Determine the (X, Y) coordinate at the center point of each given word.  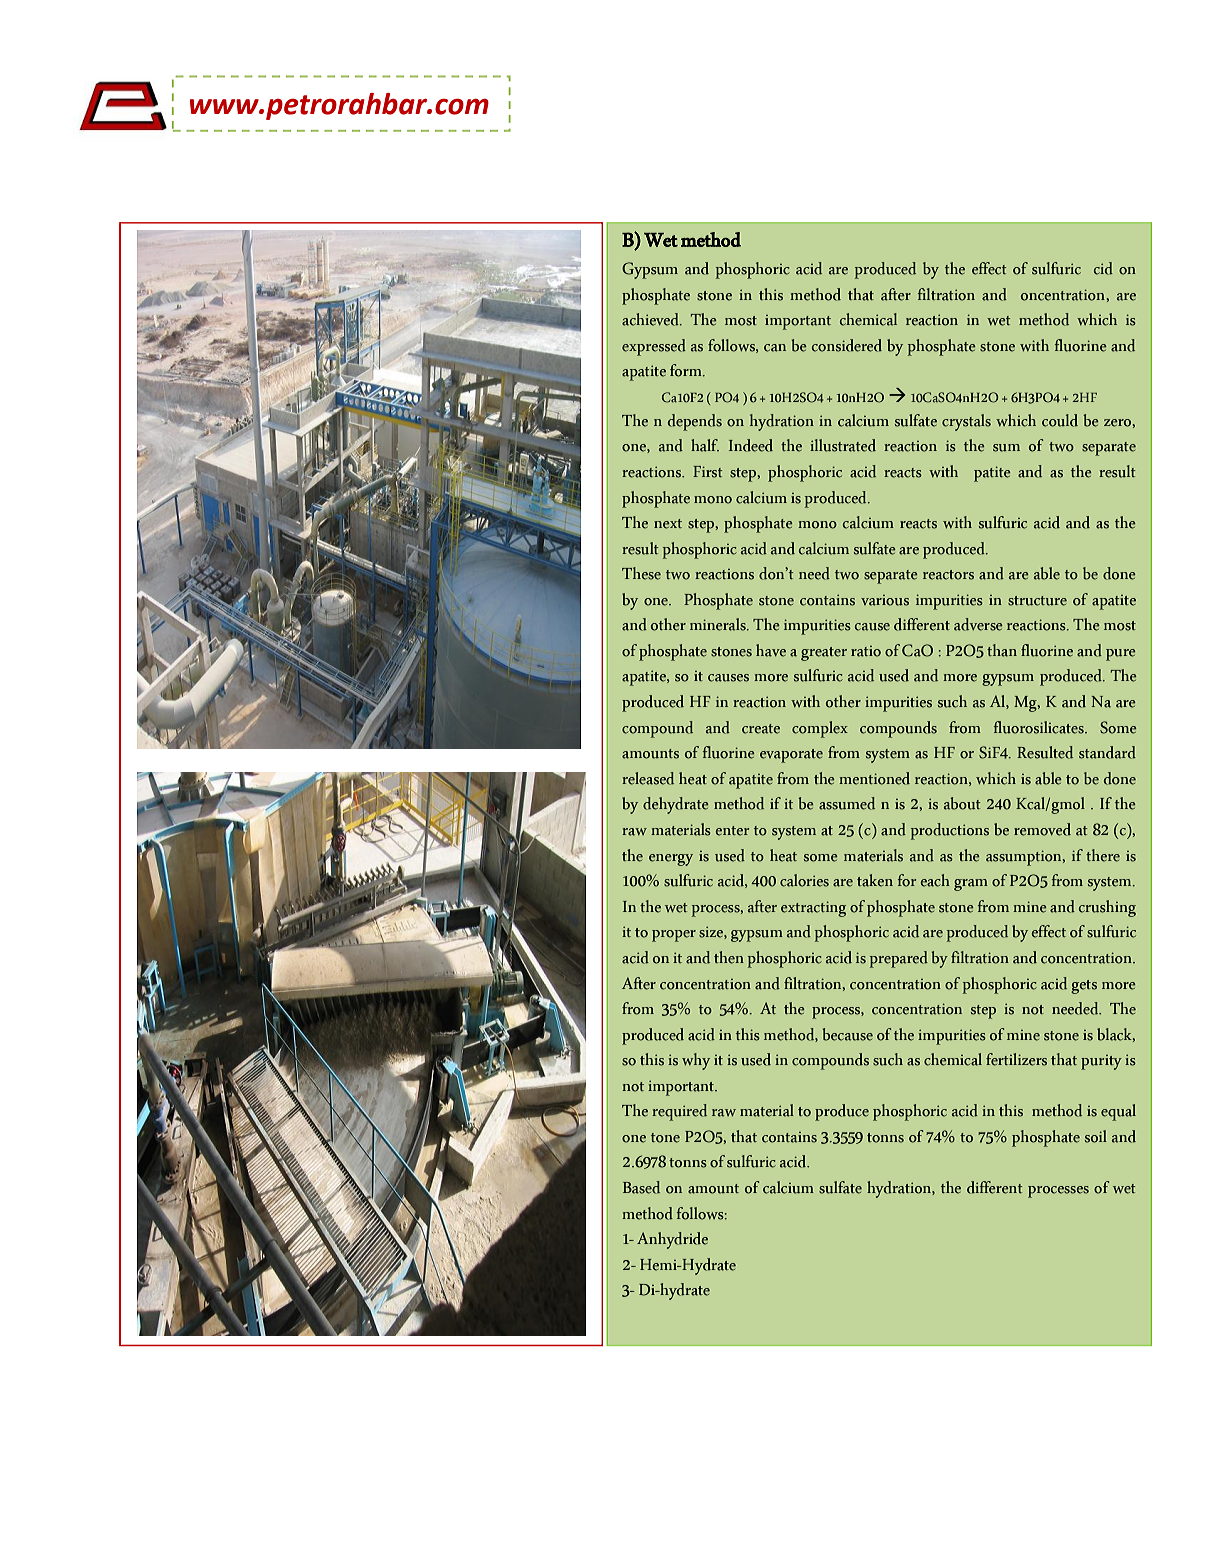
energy (671, 860)
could (1060, 420)
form (687, 370)
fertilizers (1016, 1059)
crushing (1107, 908)
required (679, 1112)
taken (875, 880)
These (641, 573)
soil (1096, 1136)
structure (1037, 601)
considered (847, 345)
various (885, 600)
